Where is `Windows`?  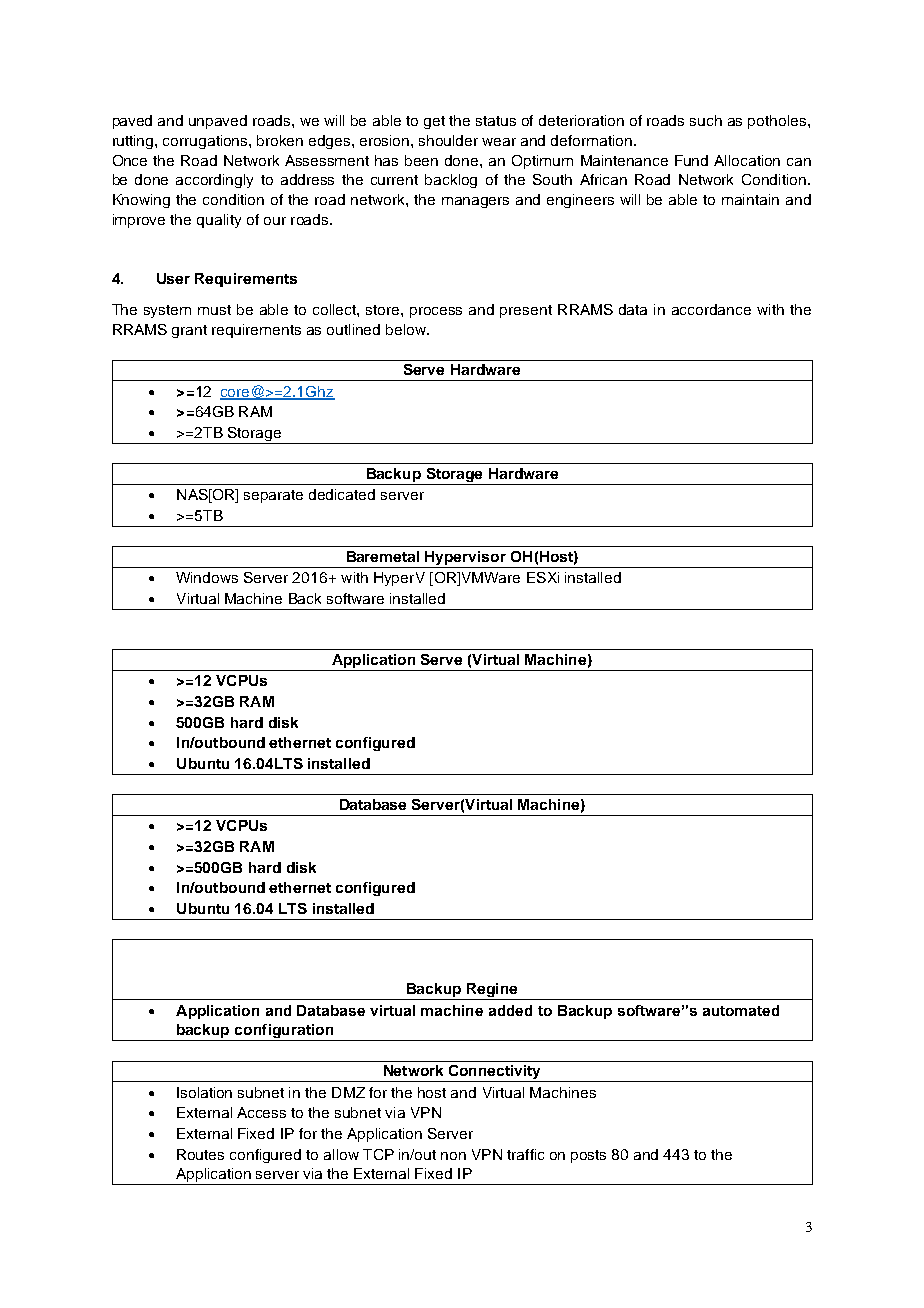 Windows is located at coordinates (207, 577).
